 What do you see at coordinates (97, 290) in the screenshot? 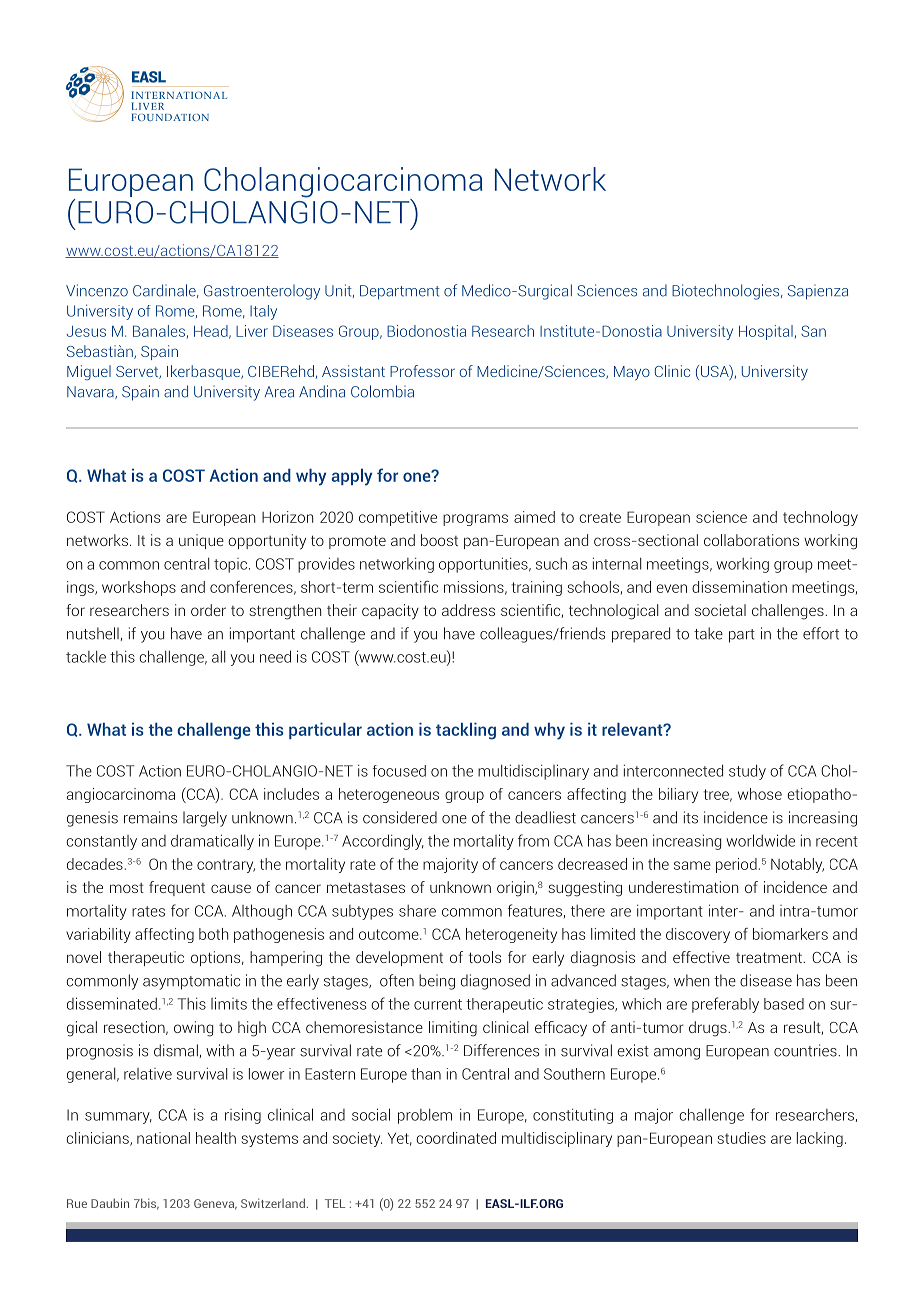
I see `Vincenzo` at bounding box center [97, 290].
